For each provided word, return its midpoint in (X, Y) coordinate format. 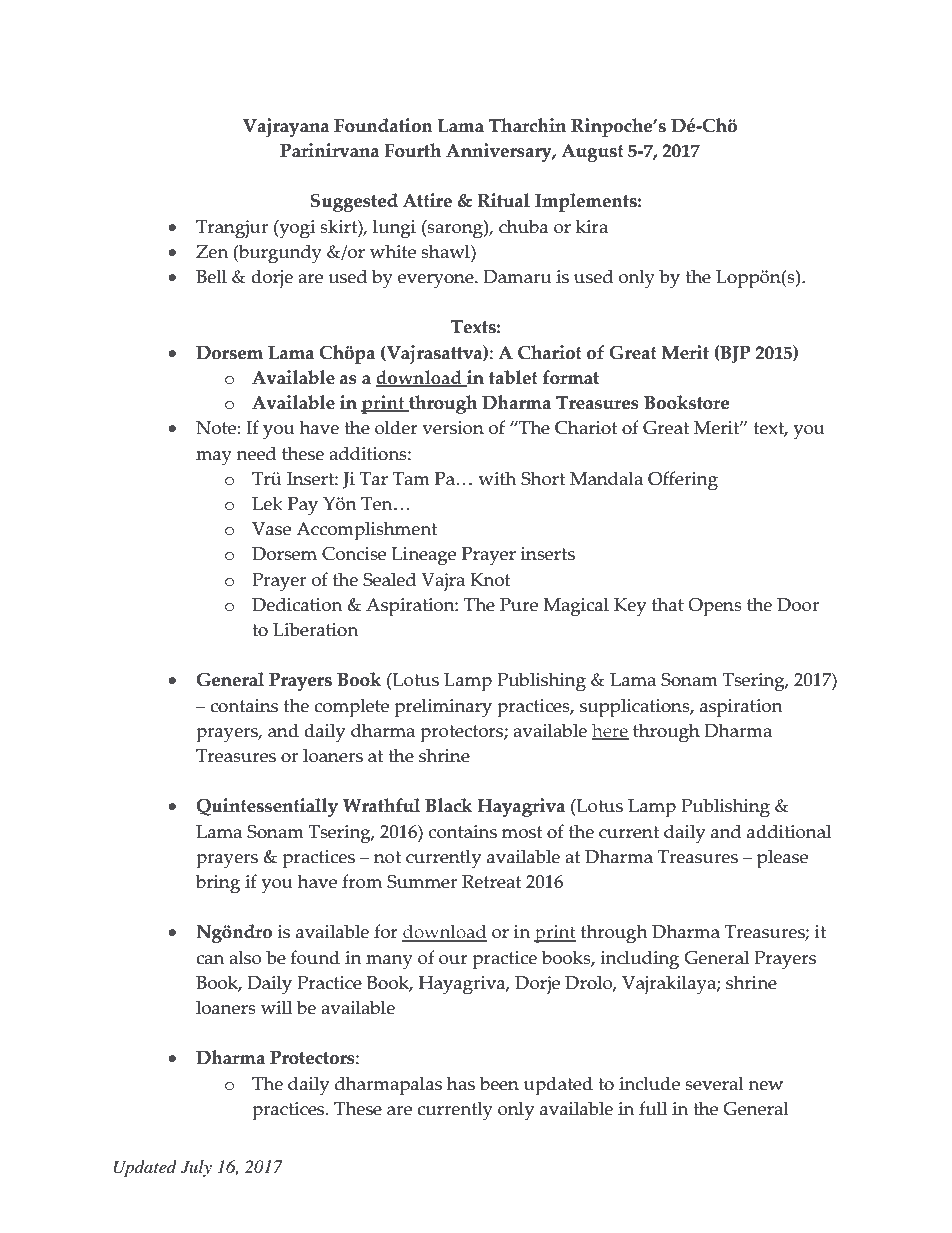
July (196, 1168)
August (592, 153)
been (499, 1083)
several (714, 1083)
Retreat (491, 882)
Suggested (354, 202)
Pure (519, 605)
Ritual (504, 200)
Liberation (315, 629)
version (453, 428)
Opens (715, 607)
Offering (683, 481)
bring (218, 884)
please (782, 859)
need (256, 453)
